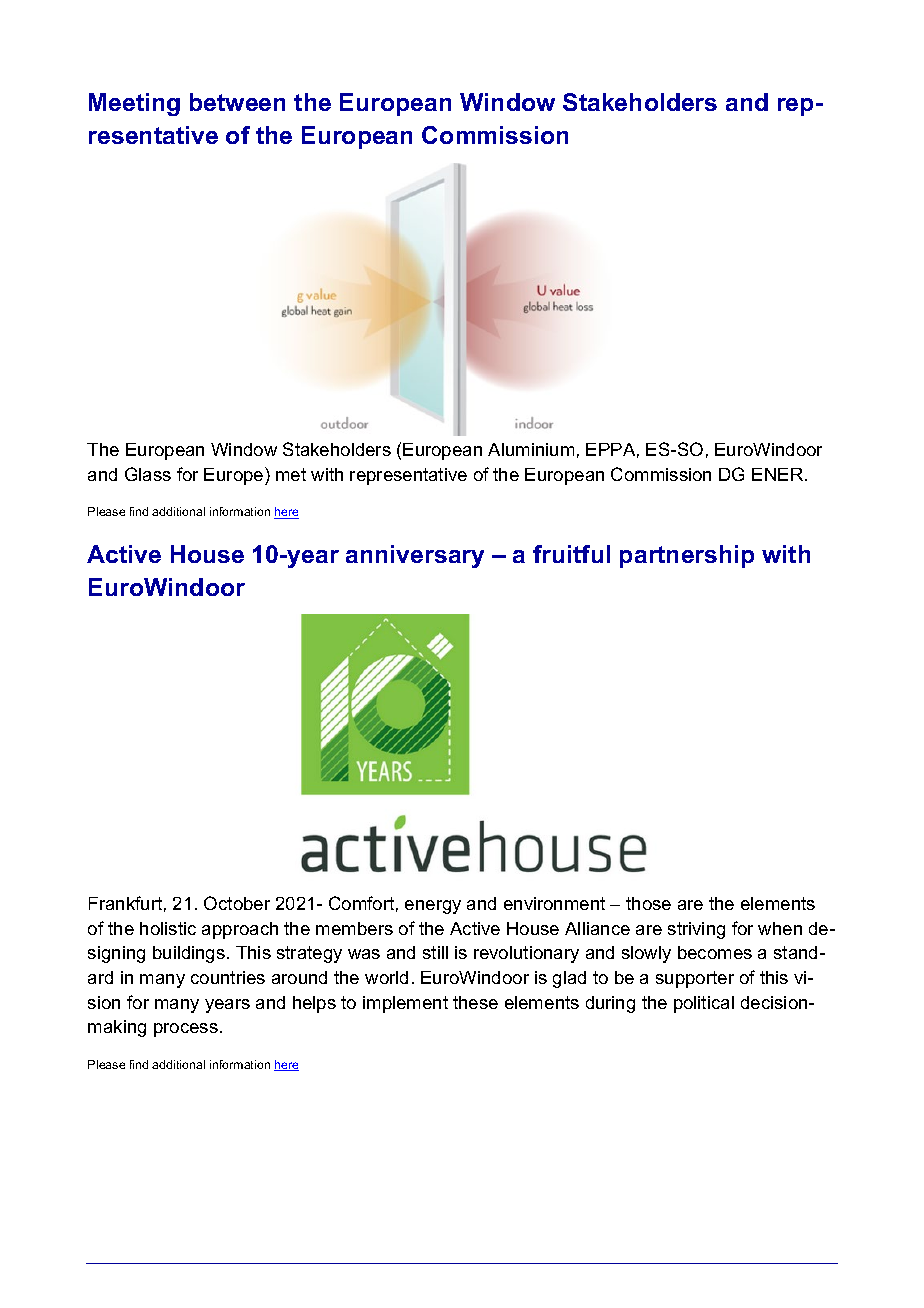 This screenshot has width=924, height=1308. I want to click on Meeting, so click(134, 104).
